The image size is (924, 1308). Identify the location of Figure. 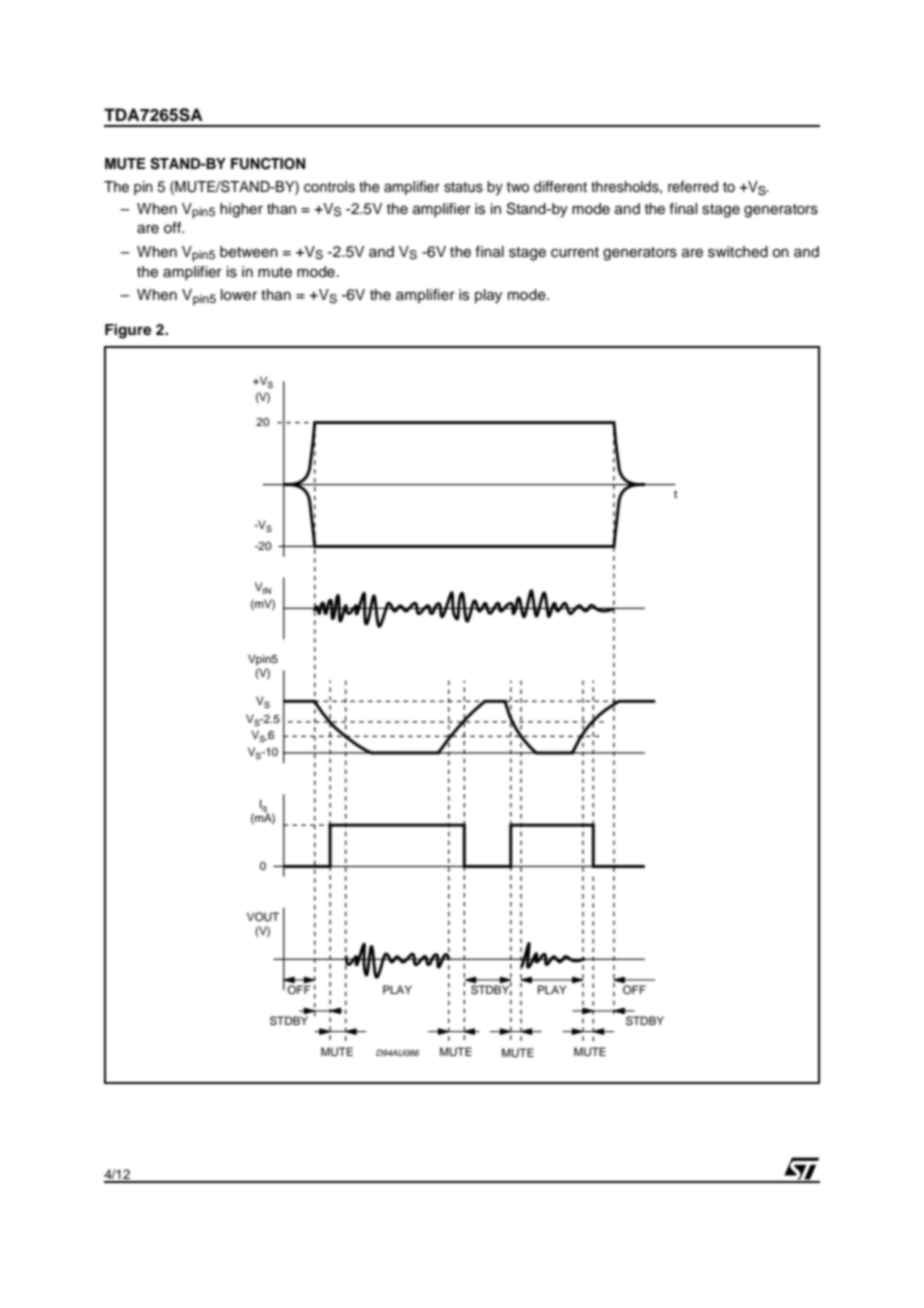
(128, 331).
